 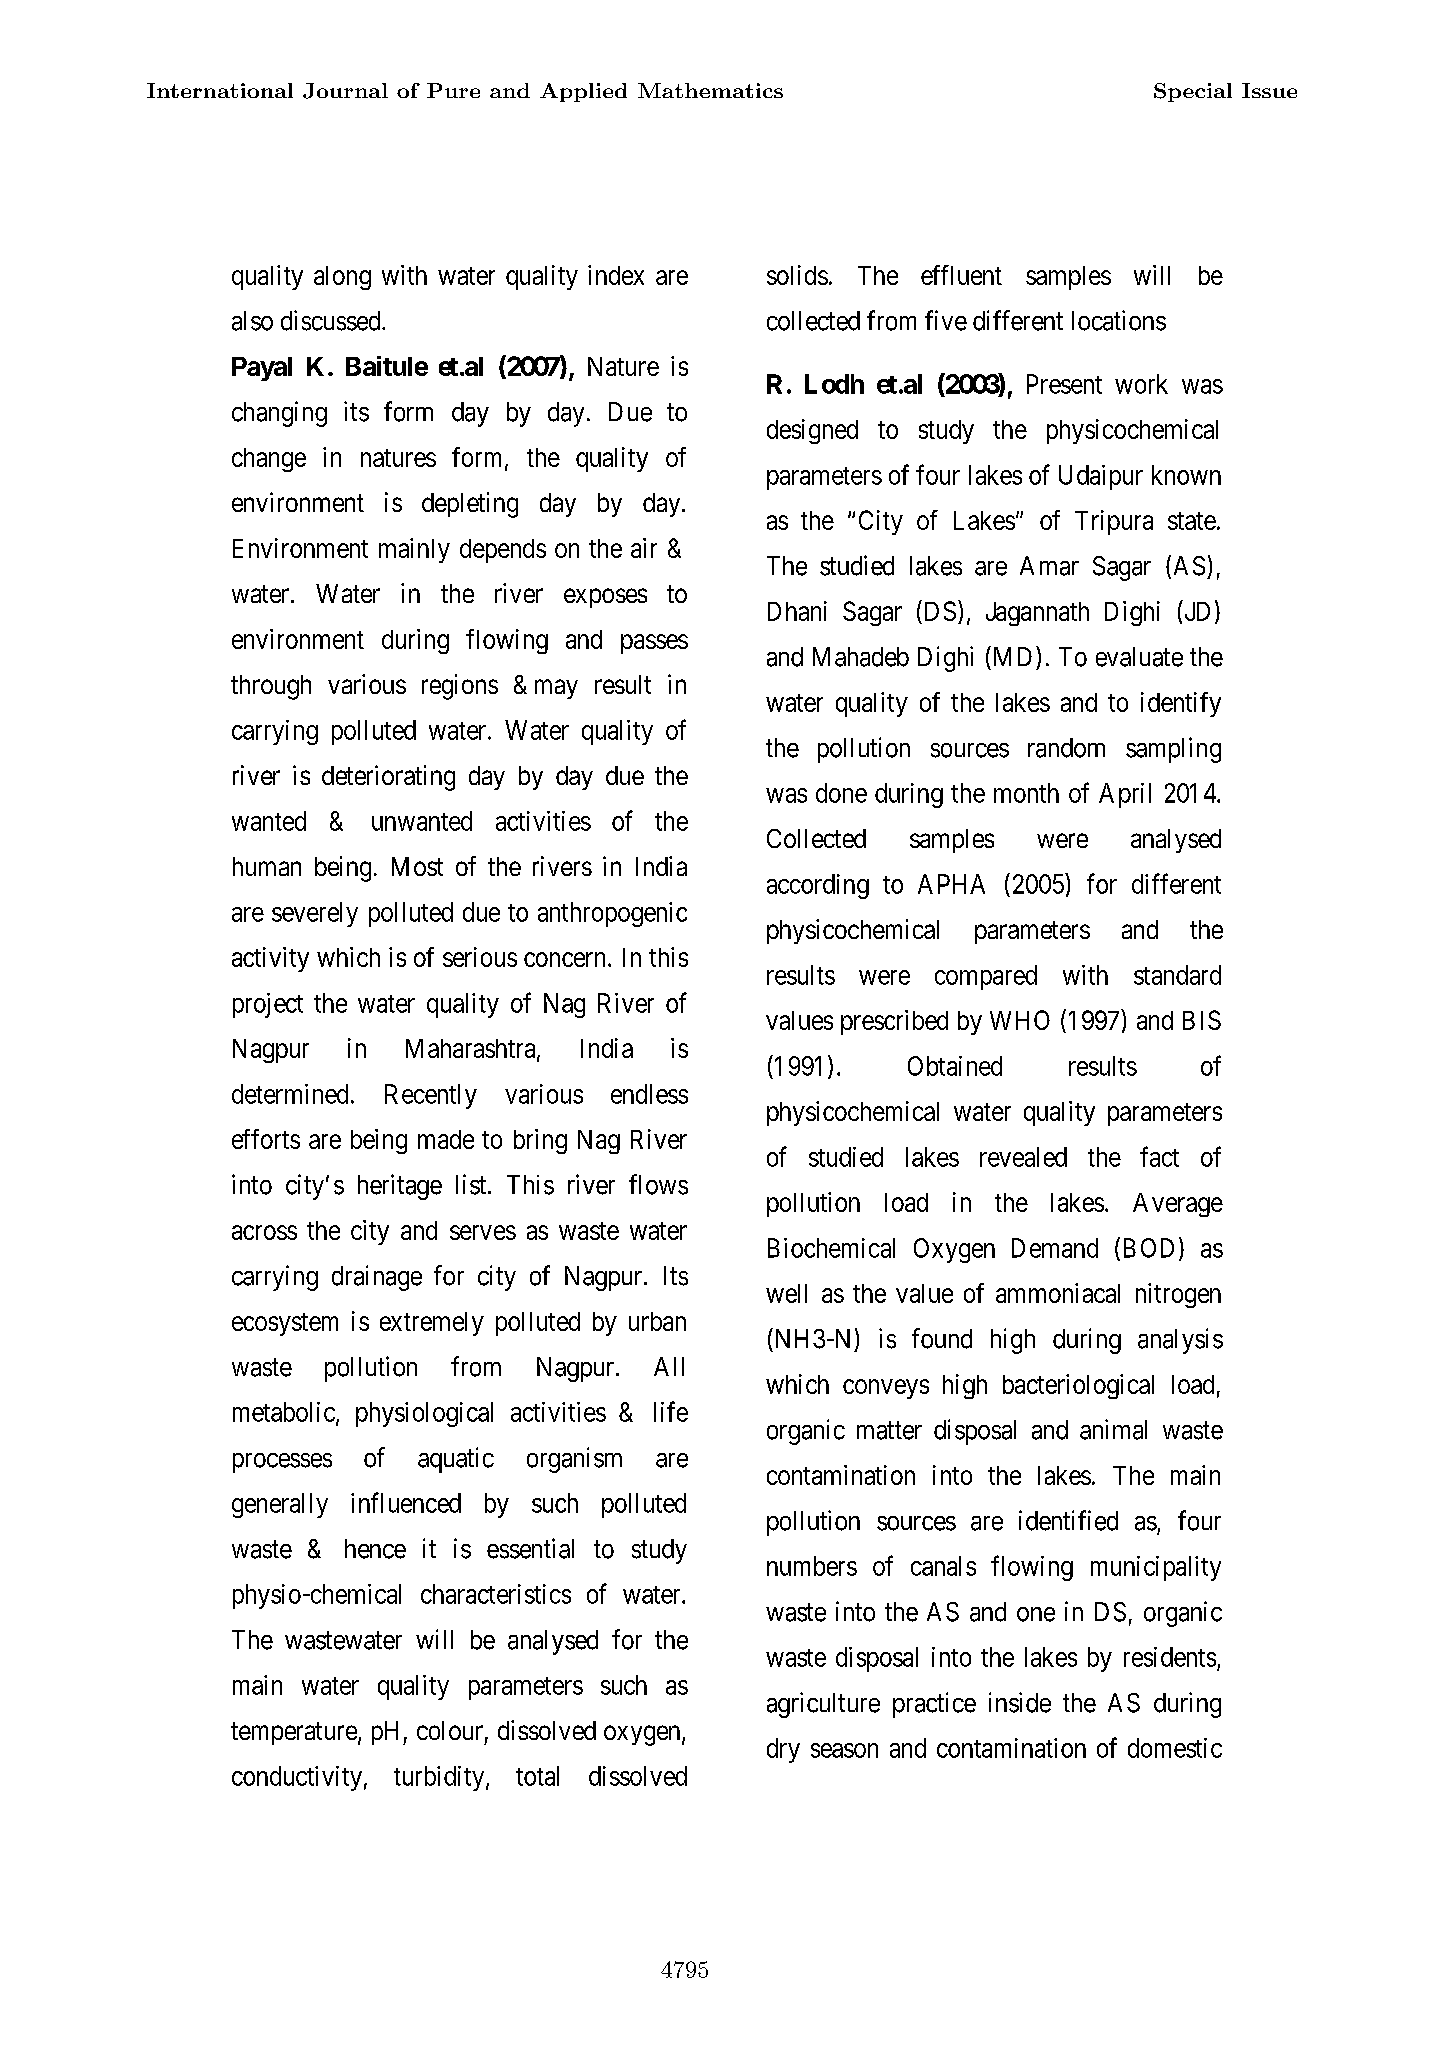 What do you see at coordinates (1125, 795) in the page?
I see `April` at bounding box center [1125, 795].
